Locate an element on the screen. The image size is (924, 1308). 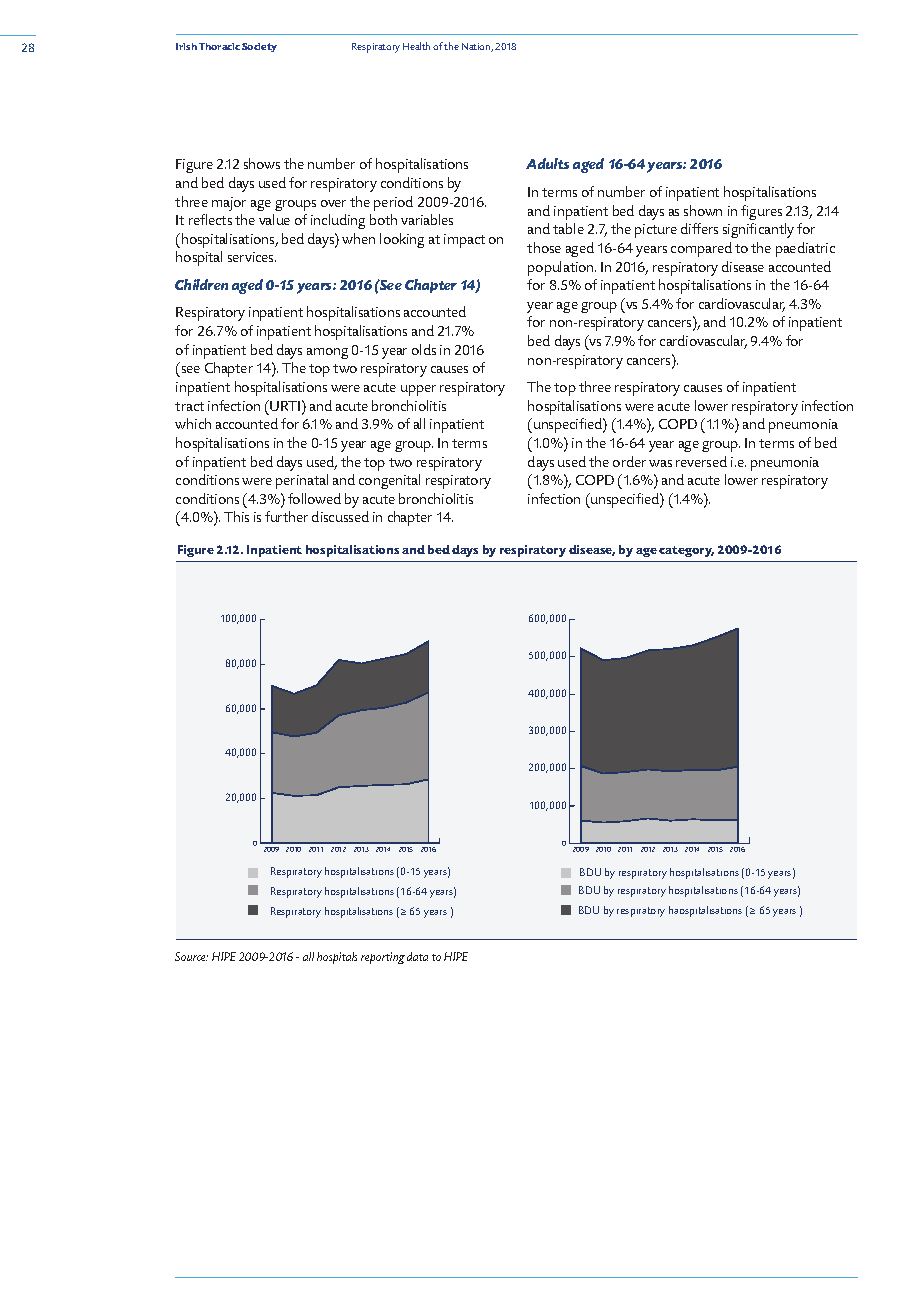
compared is located at coordinates (701, 249).
